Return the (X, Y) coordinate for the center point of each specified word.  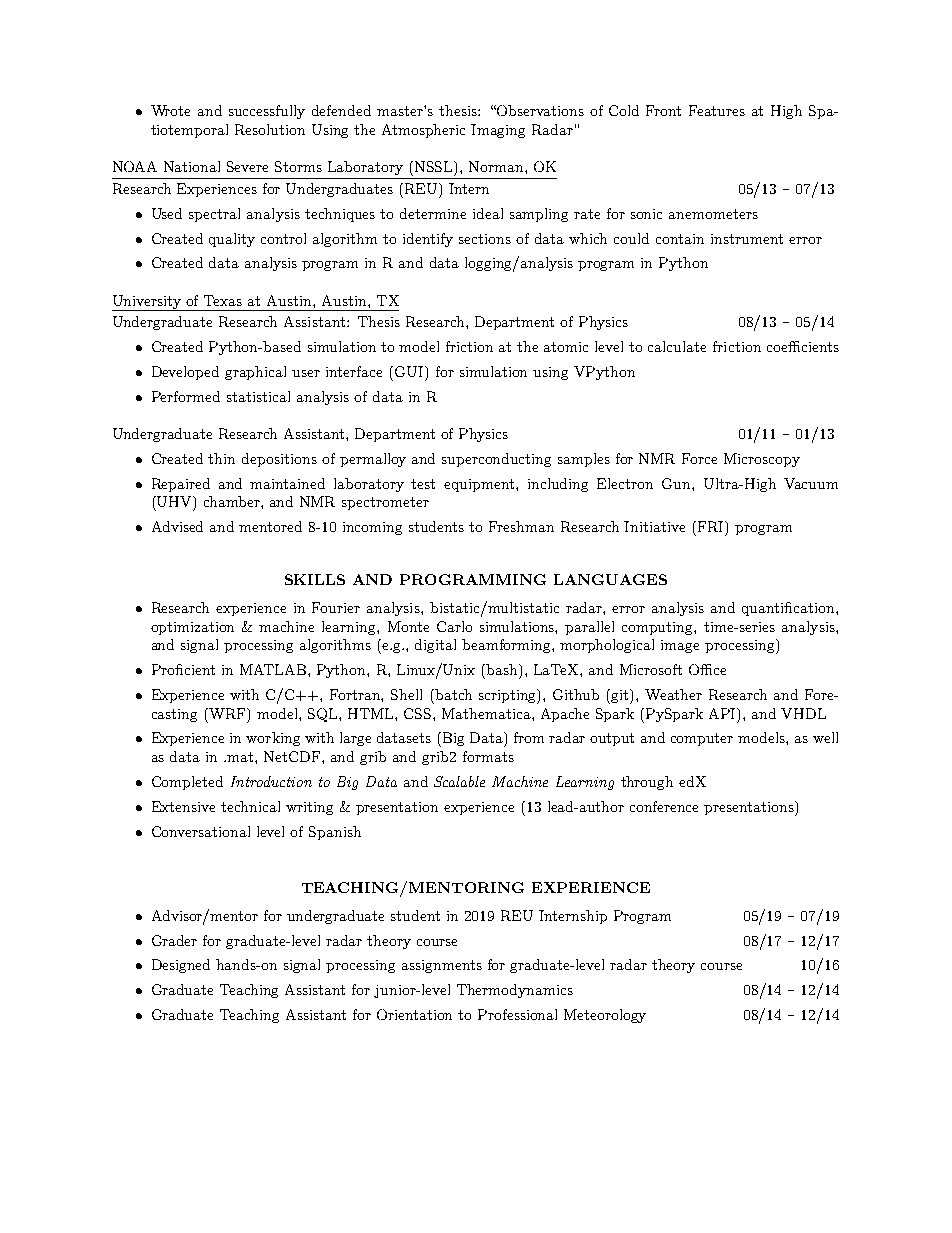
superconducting (496, 460)
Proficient (183, 669)
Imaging (498, 131)
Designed (181, 966)
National (192, 166)
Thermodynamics (515, 991)
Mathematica (487, 713)
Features (717, 110)
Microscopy (762, 460)
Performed (186, 396)
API (724, 714)
